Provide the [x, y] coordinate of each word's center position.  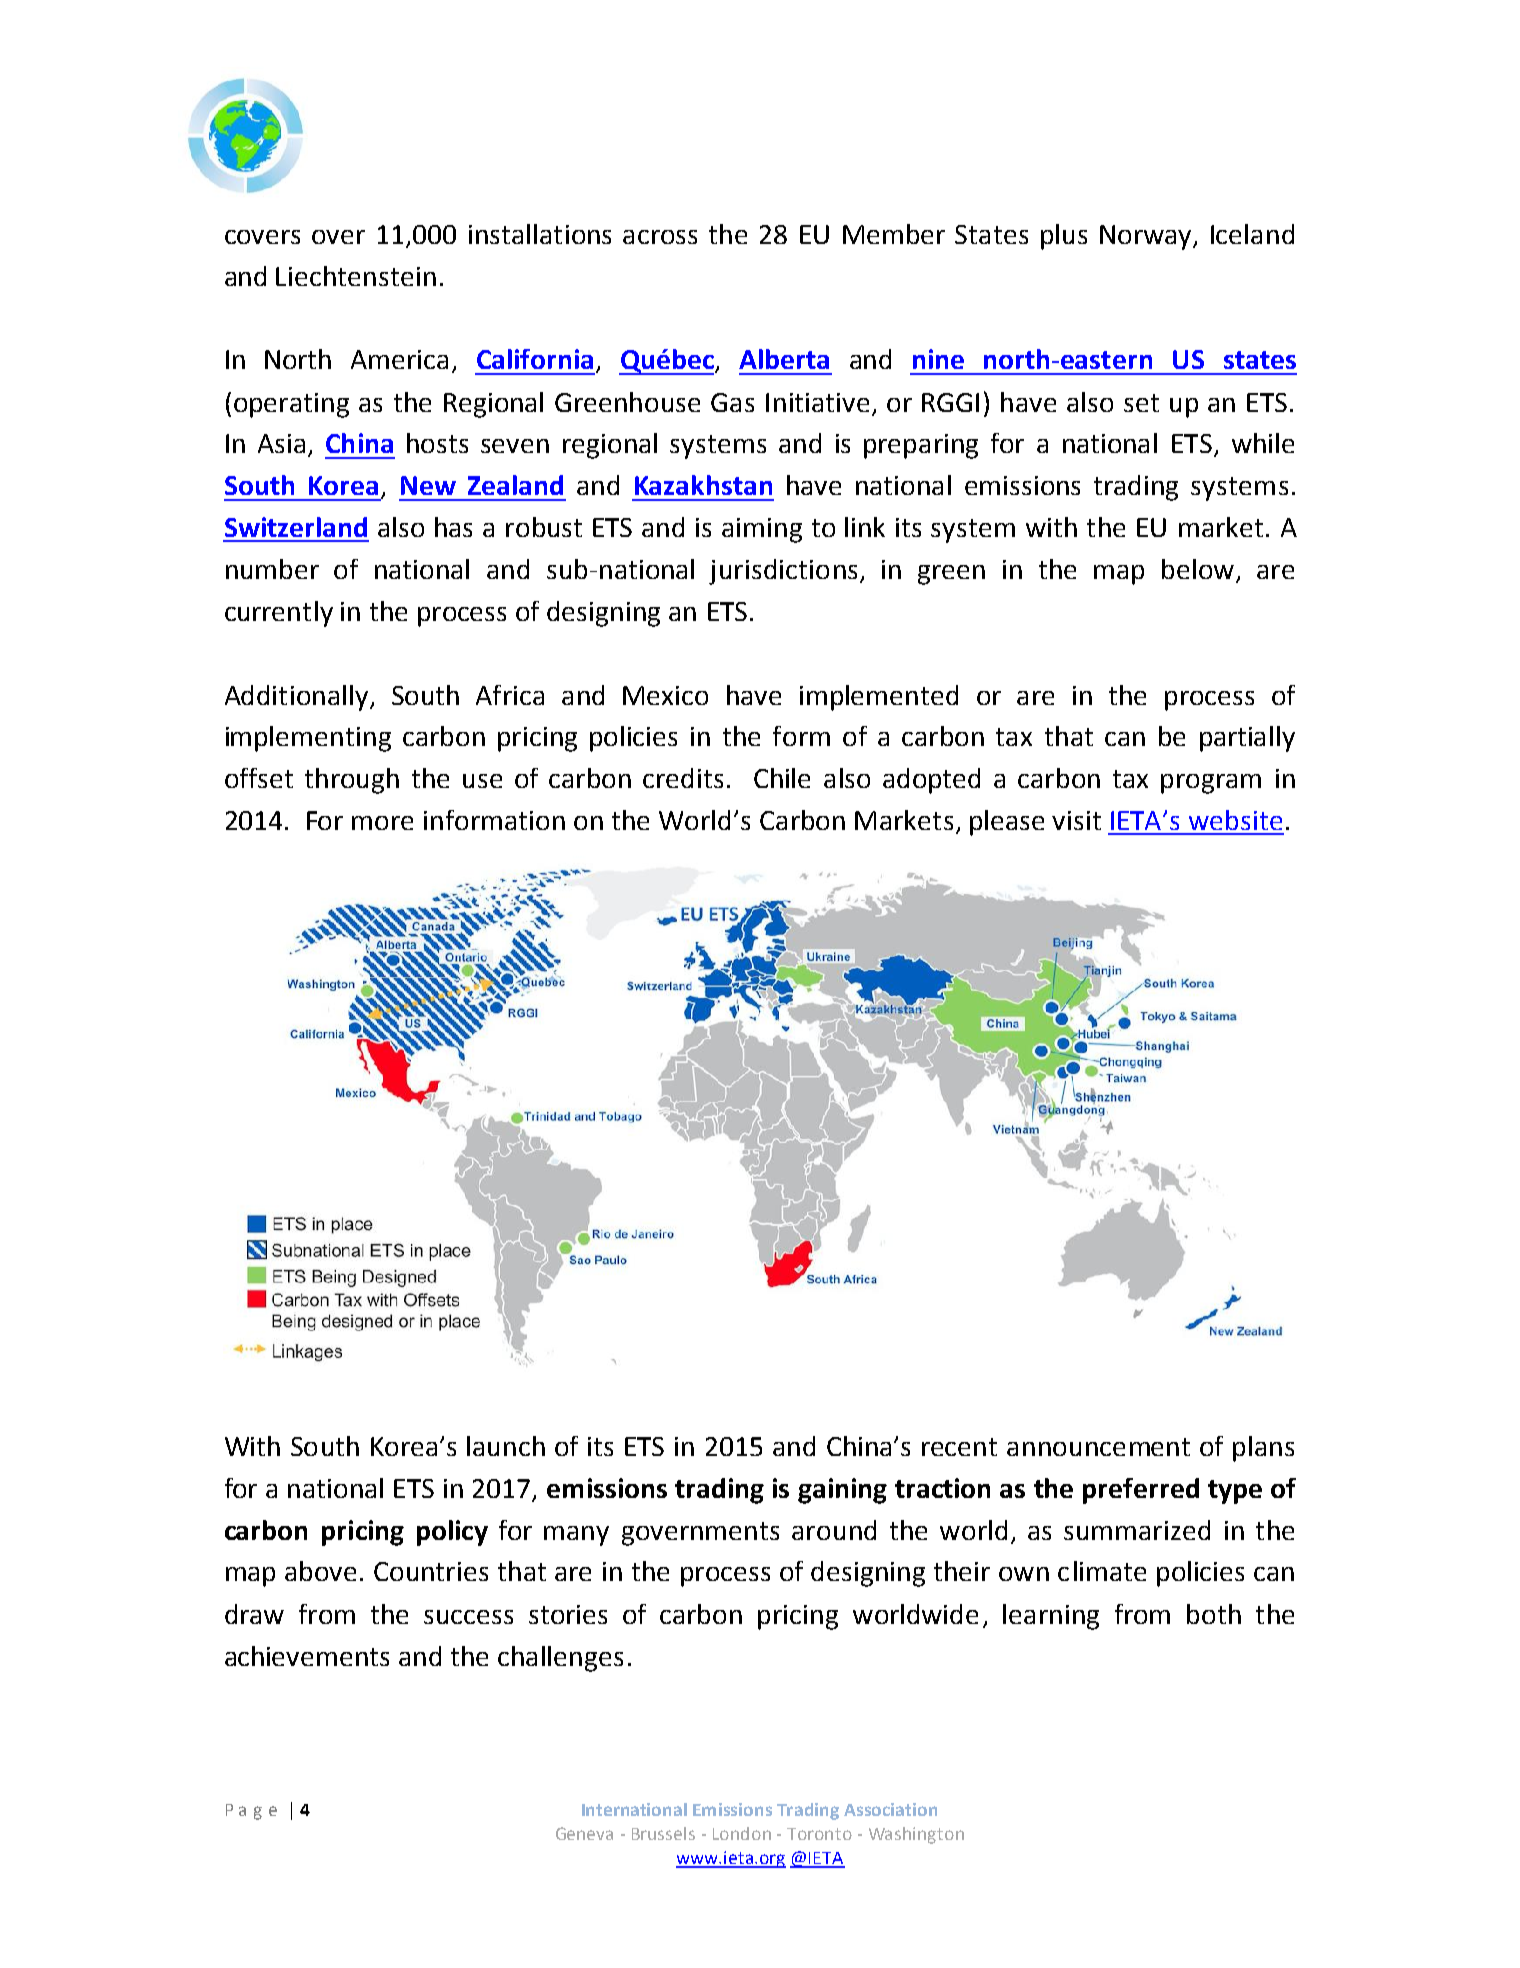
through [352, 781]
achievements [307, 1656]
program [1211, 784]
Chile [782, 778]
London [742, 1833]
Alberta [784, 359]
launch [506, 1446]
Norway [1147, 237]
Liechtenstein [356, 276]
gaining [842, 1491]
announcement [1098, 1447]
